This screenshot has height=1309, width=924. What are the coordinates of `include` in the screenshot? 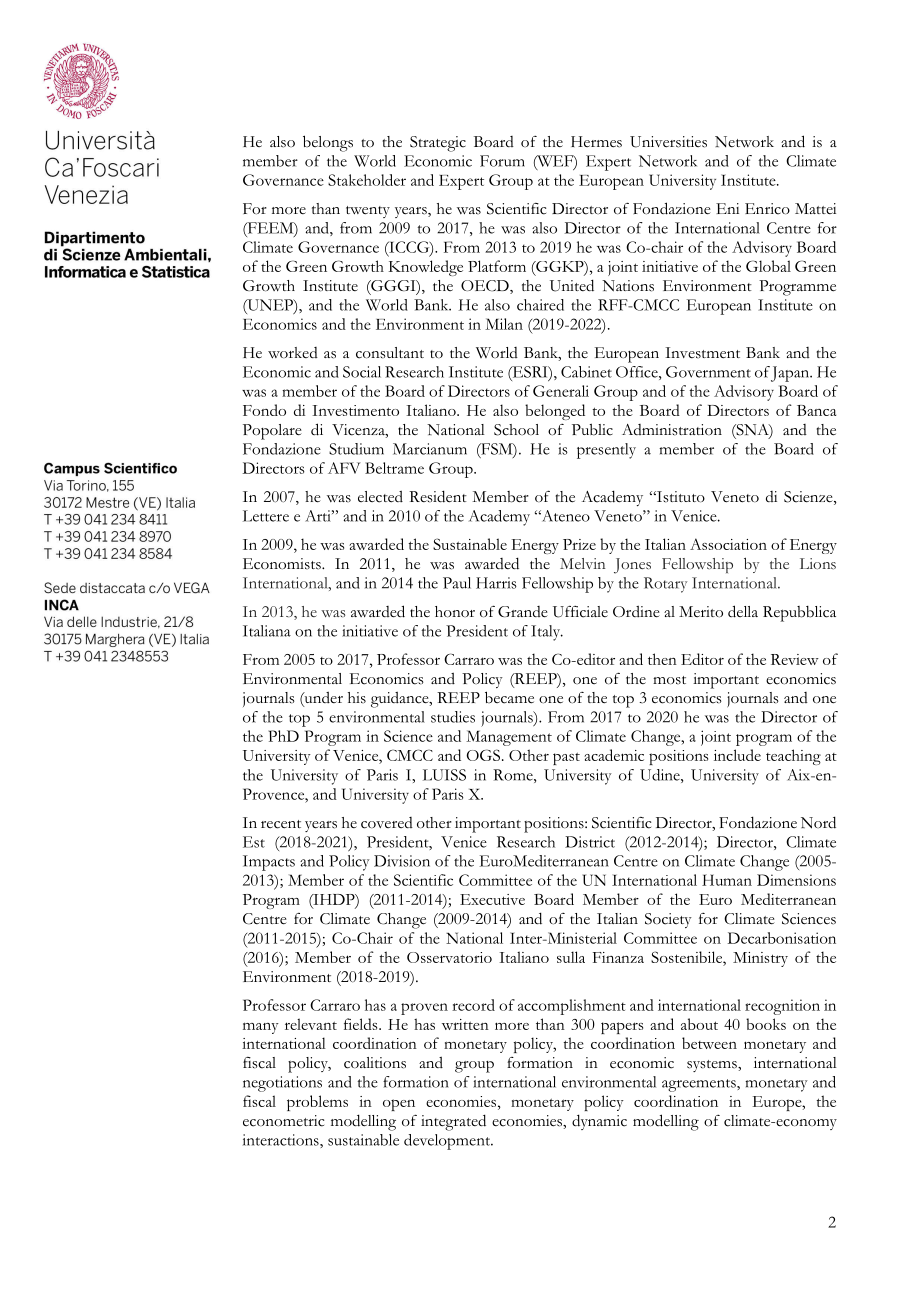 It's located at (737, 755).
